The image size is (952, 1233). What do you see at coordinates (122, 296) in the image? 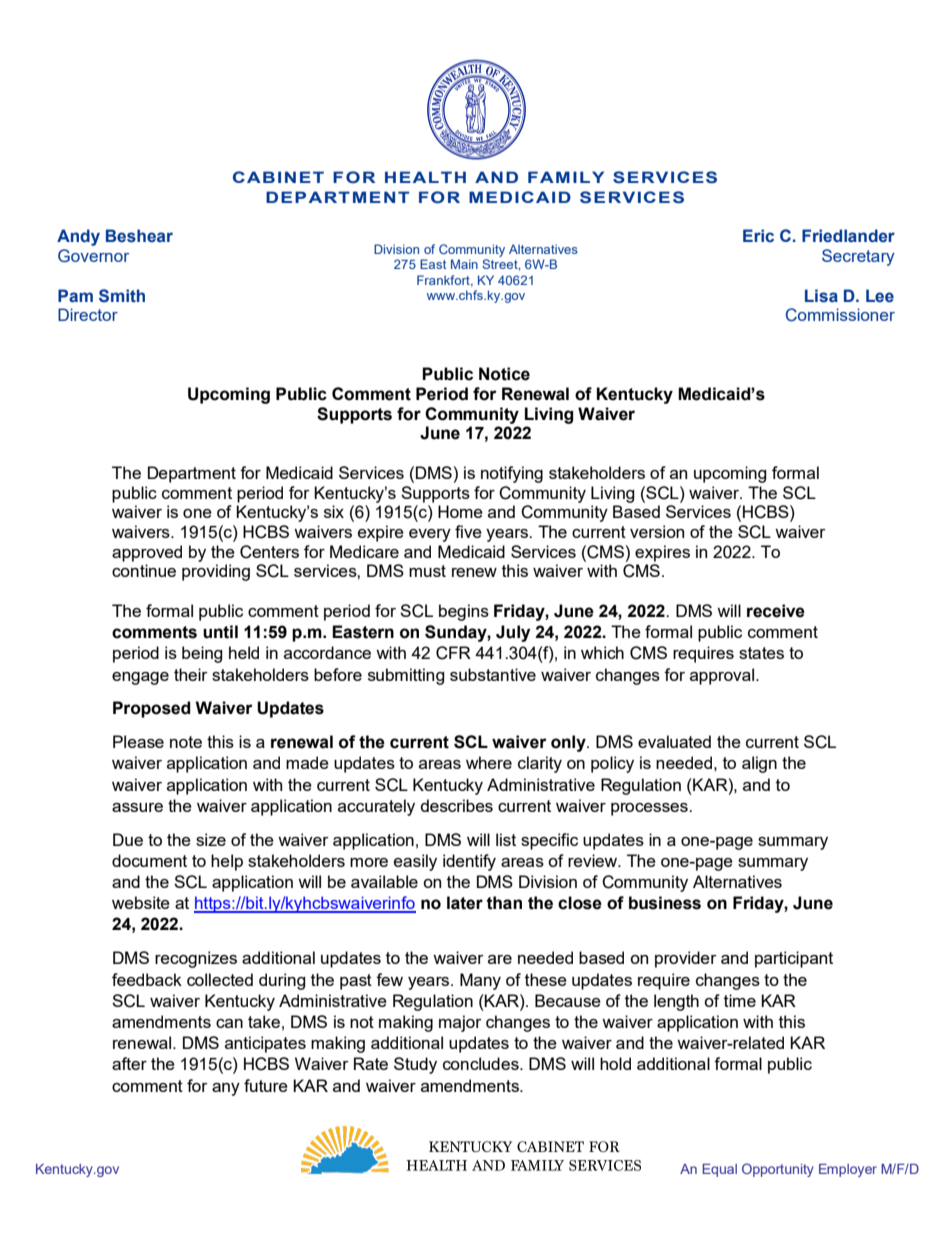
I see `Smith` at bounding box center [122, 296].
